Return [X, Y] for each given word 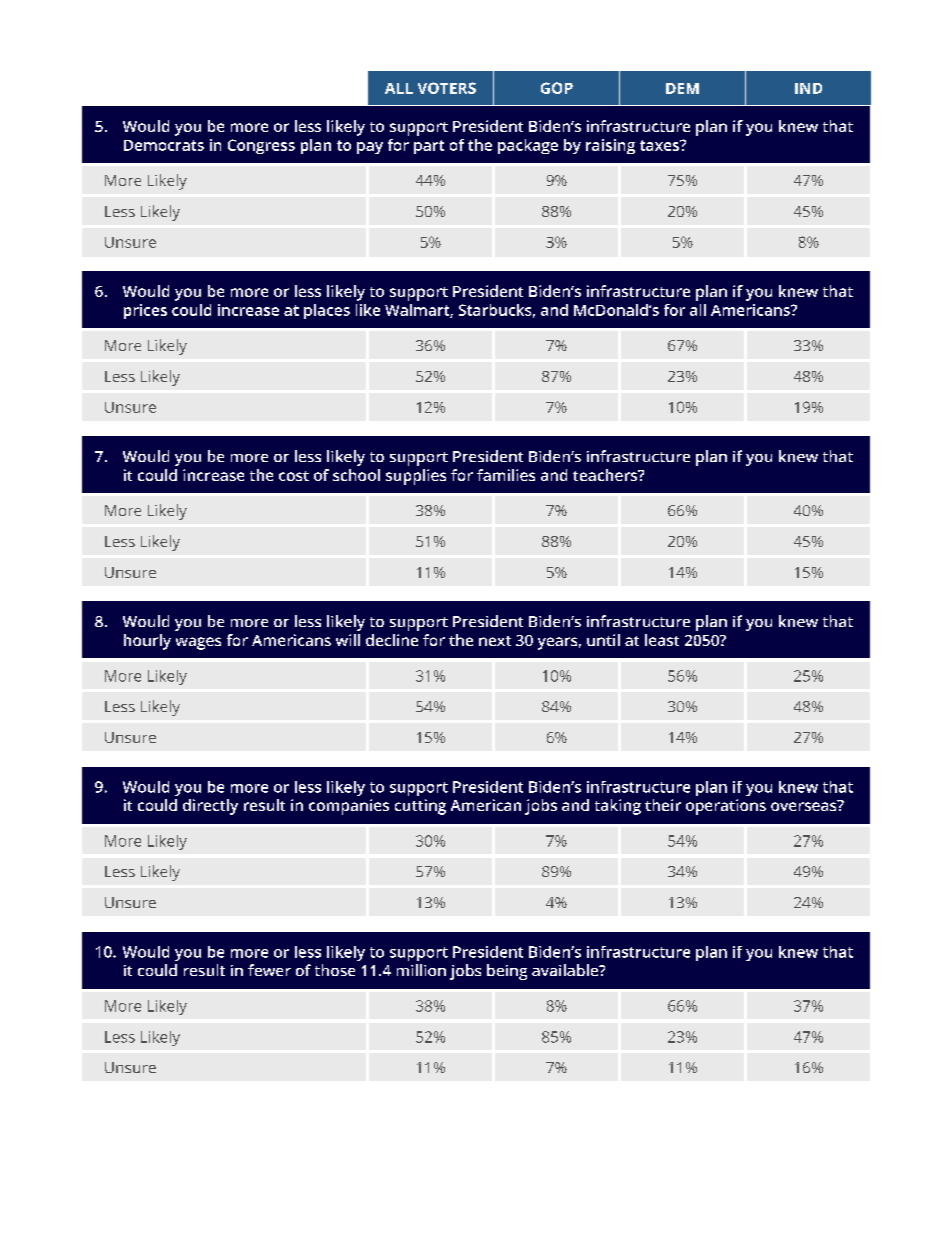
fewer [269, 970]
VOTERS [447, 88]
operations [726, 807]
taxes [660, 145]
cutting [420, 807]
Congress [261, 146]
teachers [606, 475]
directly [210, 807]
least [662, 640]
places [327, 311]
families [506, 475]
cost [294, 476]
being [507, 972]
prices [145, 311]
